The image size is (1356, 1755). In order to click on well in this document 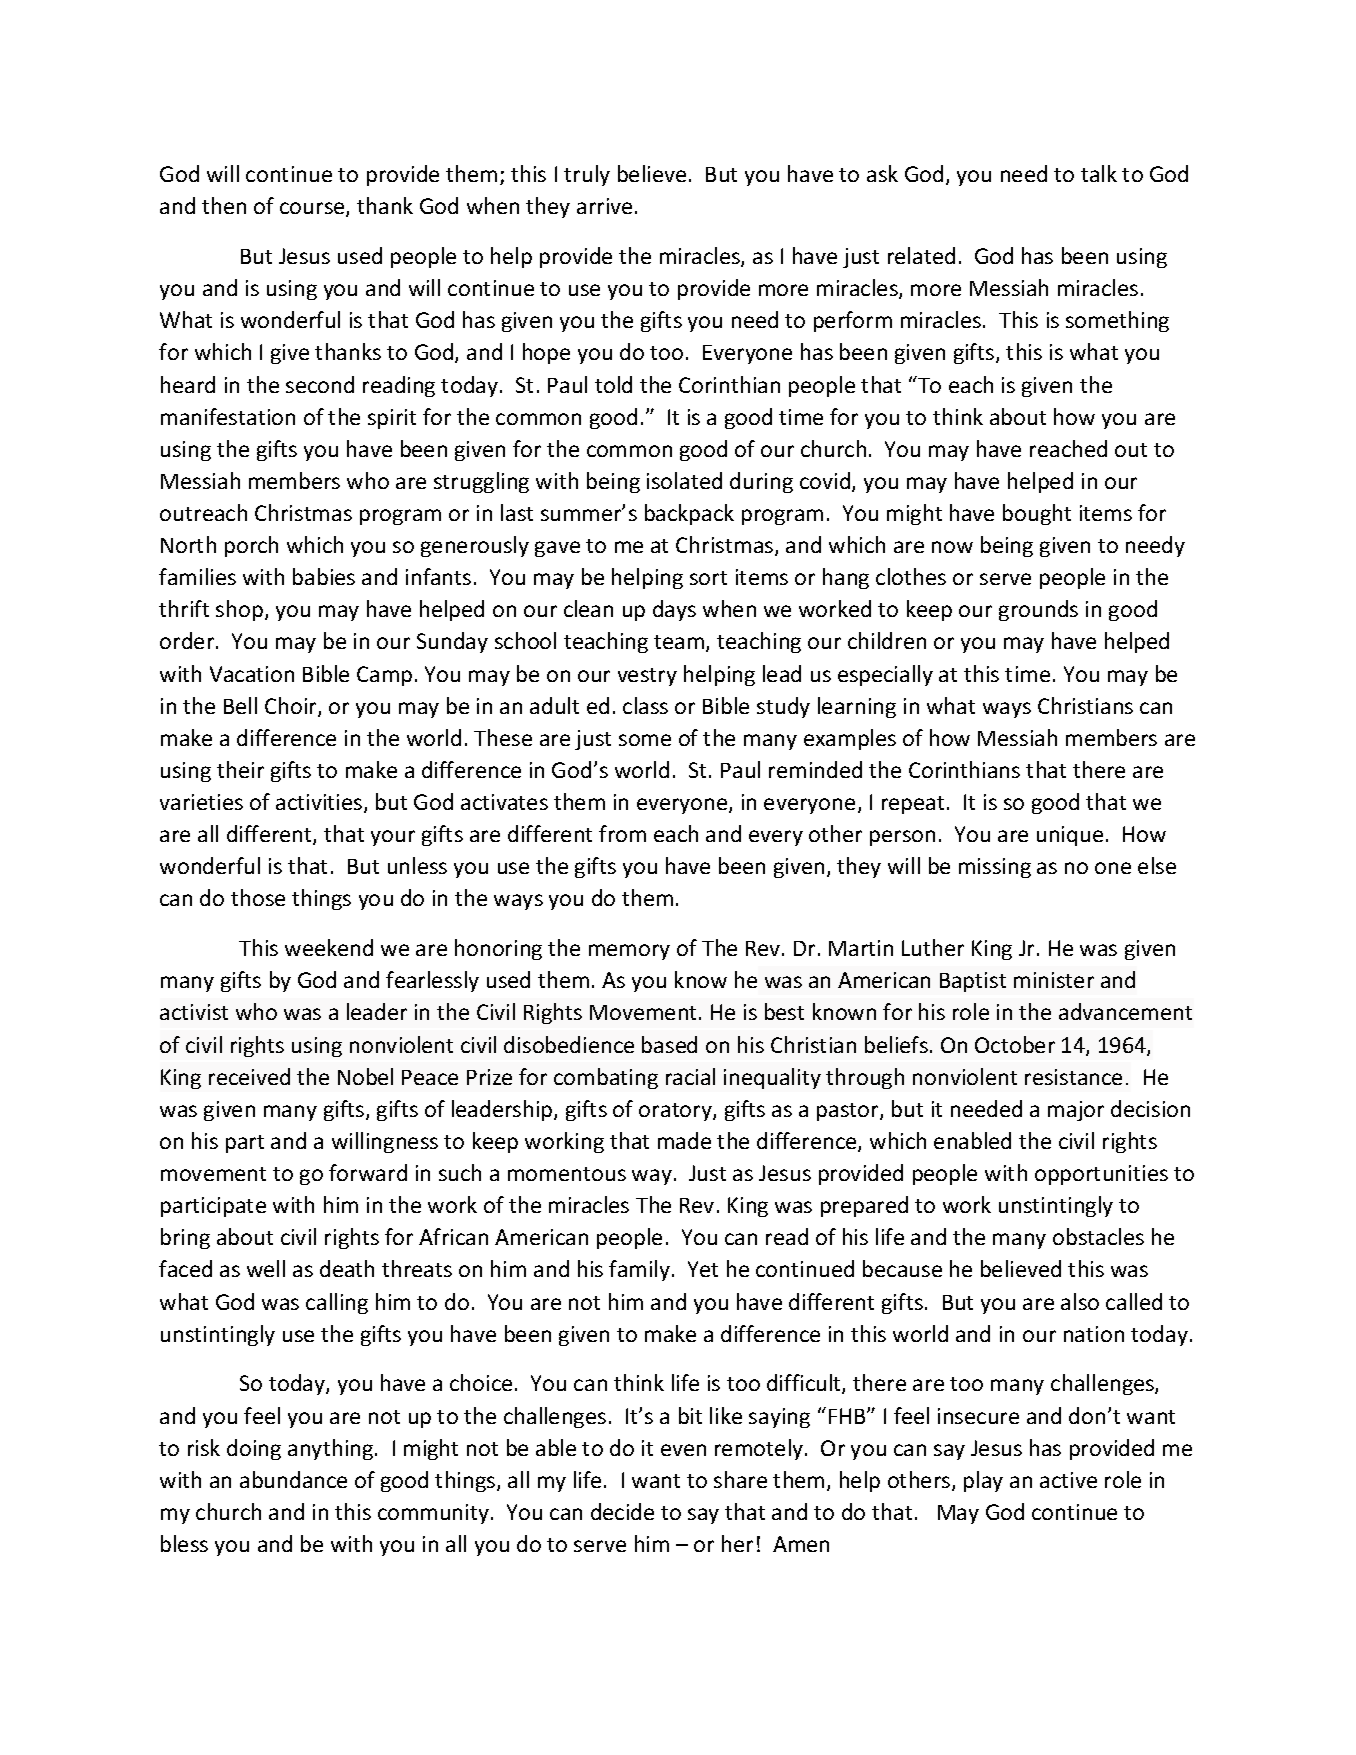, I will do `click(266, 1268)`.
